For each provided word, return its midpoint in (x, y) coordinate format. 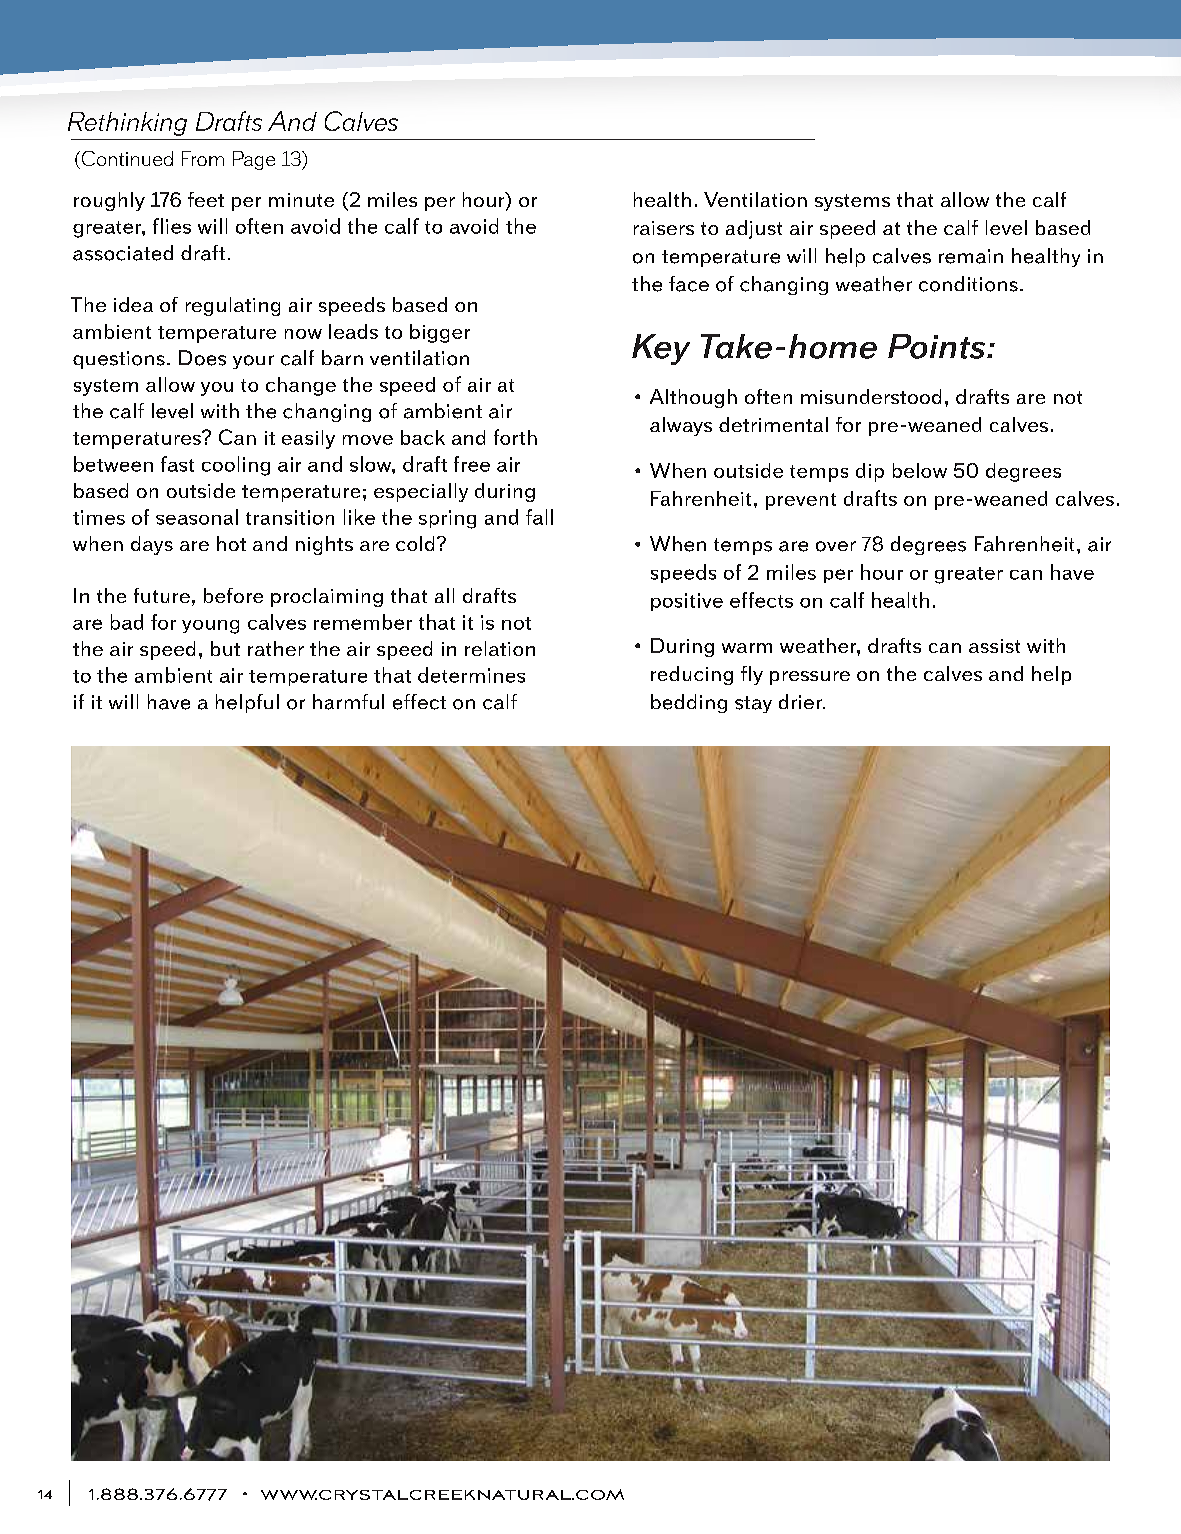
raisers (664, 228)
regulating (233, 306)
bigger (440, 333)
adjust (754, 229)
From (203, 158)
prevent (801, 501)
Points (938, 346)
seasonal (197, 517)
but (225, 648)
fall (539, 517)
